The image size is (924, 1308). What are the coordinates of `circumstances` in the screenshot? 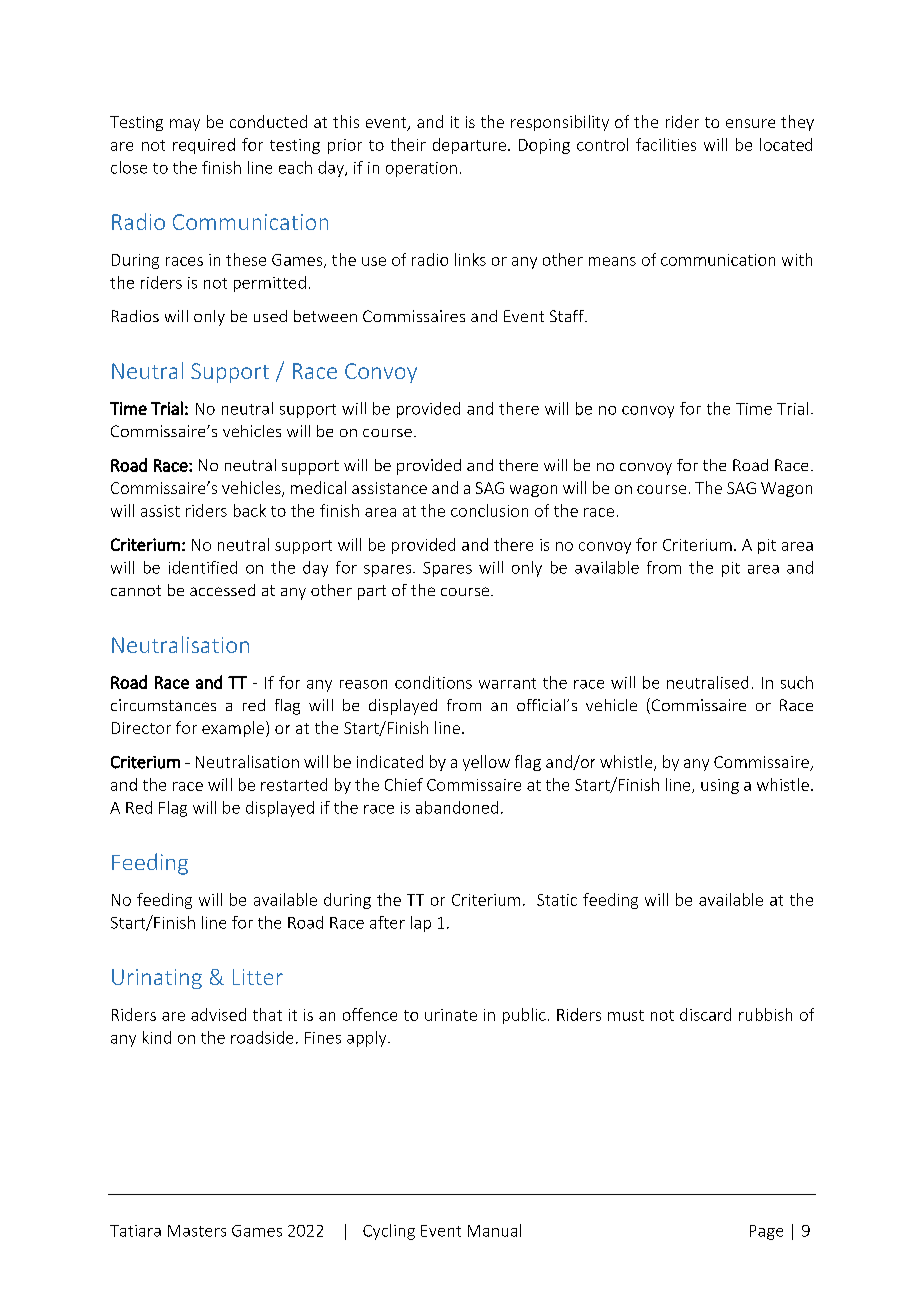 It's located at (163, 705).
